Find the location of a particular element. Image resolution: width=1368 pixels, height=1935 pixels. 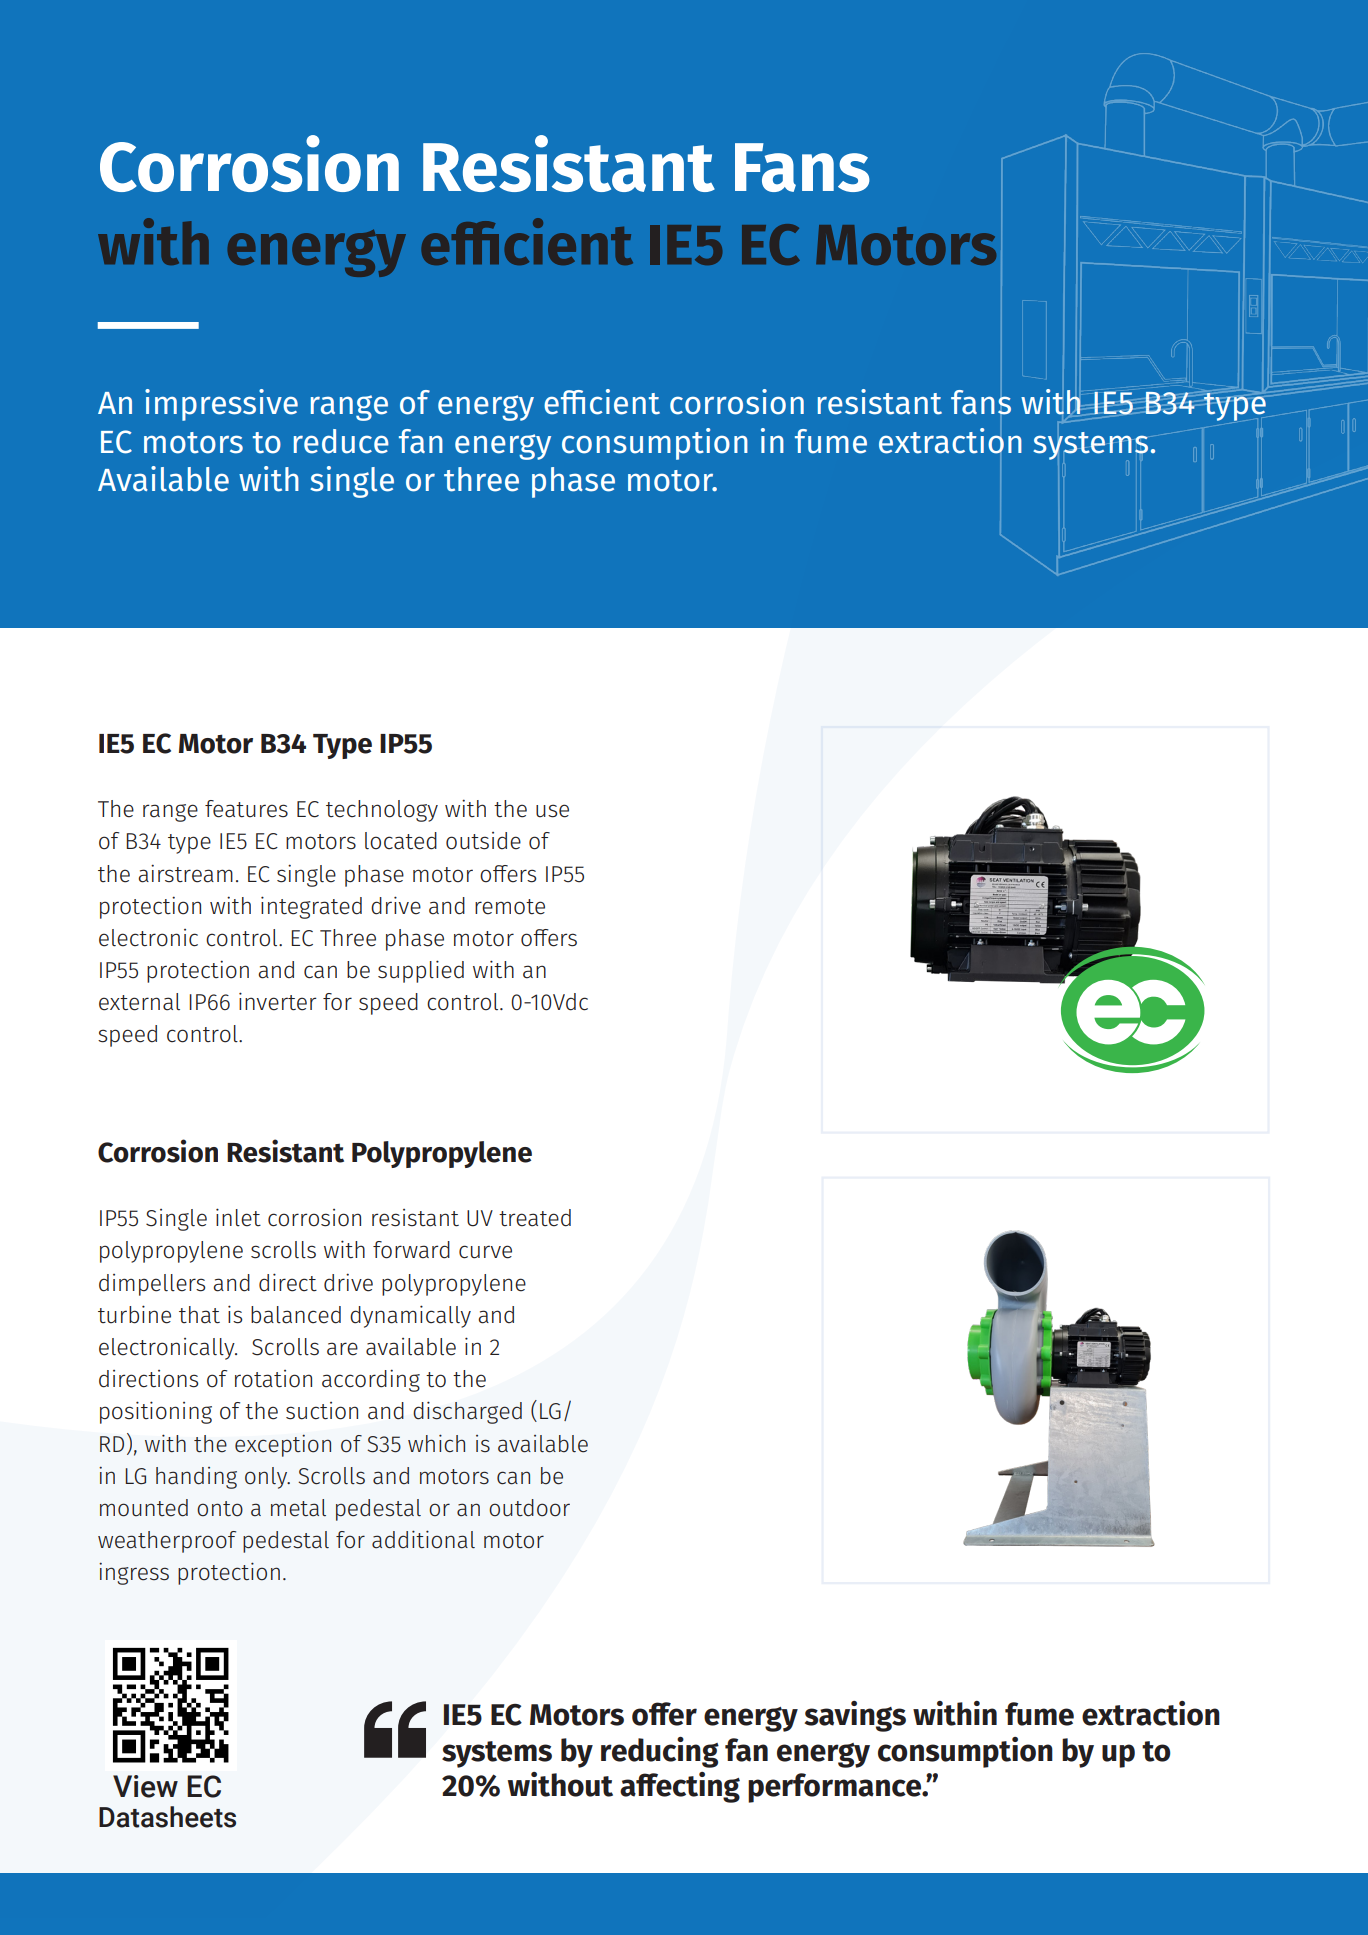

impressive is located at coordinates (221, 405).
